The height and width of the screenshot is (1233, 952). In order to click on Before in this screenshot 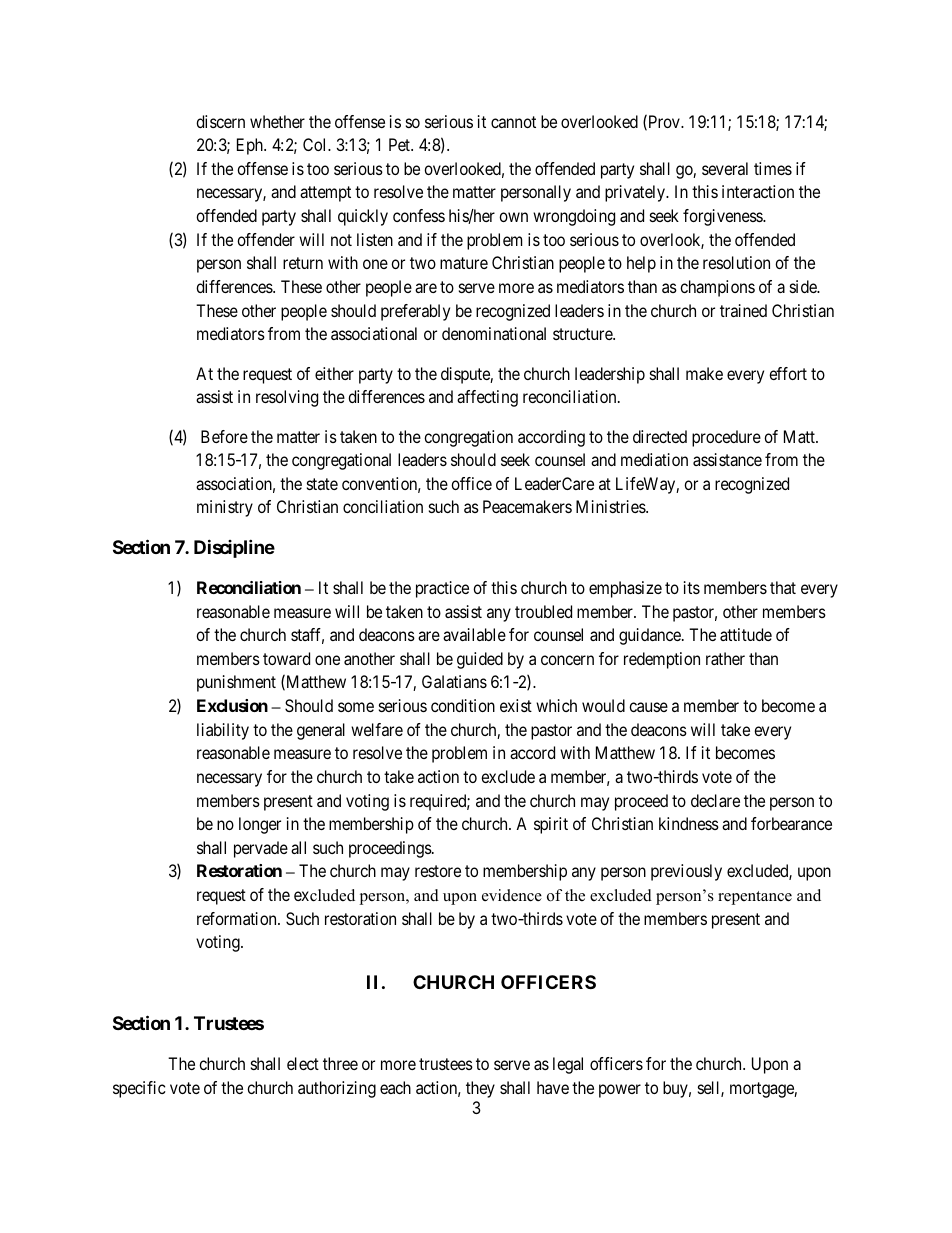, I will do `click(224, 436)`.
